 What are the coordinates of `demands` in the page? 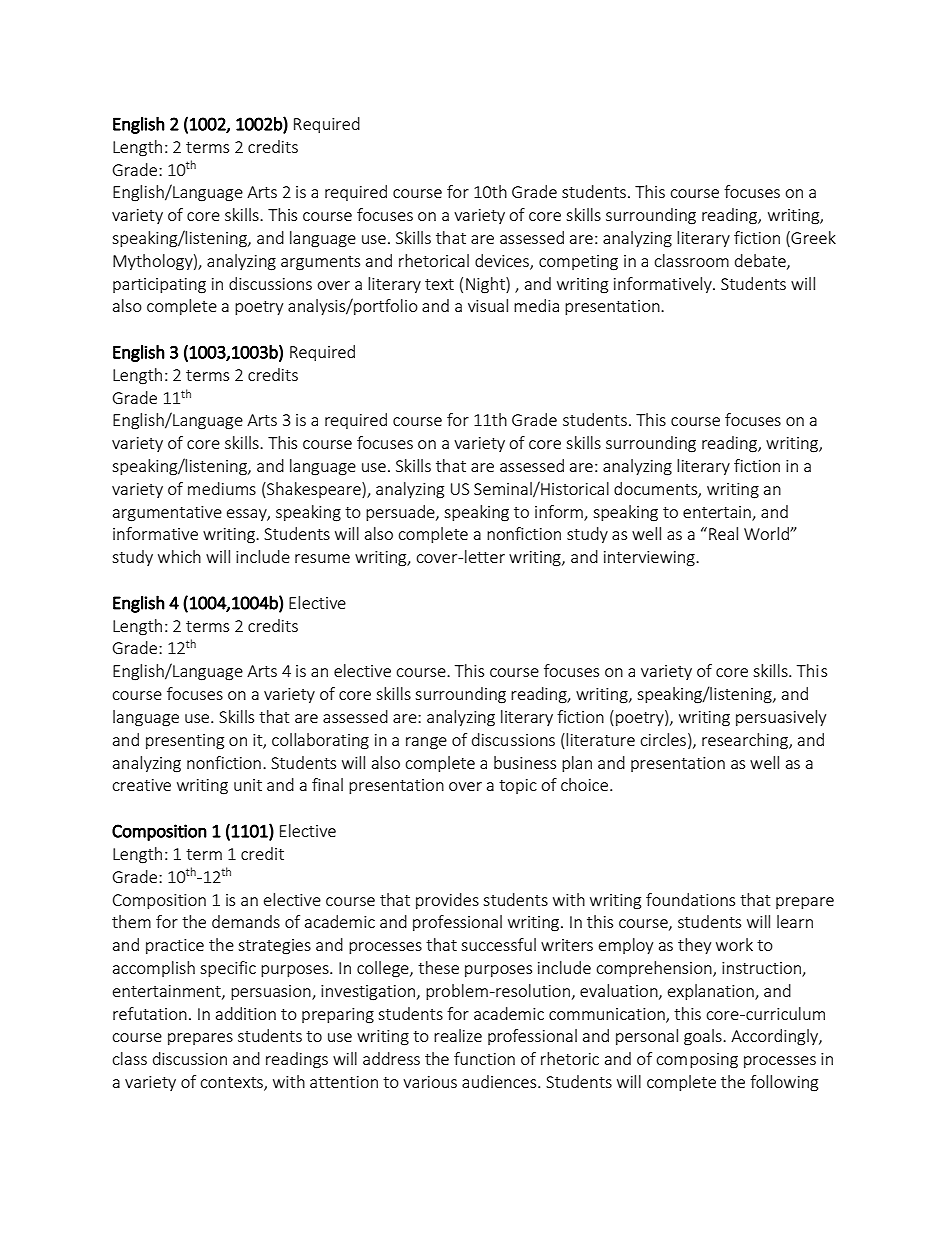 It's located at (246, 921).
